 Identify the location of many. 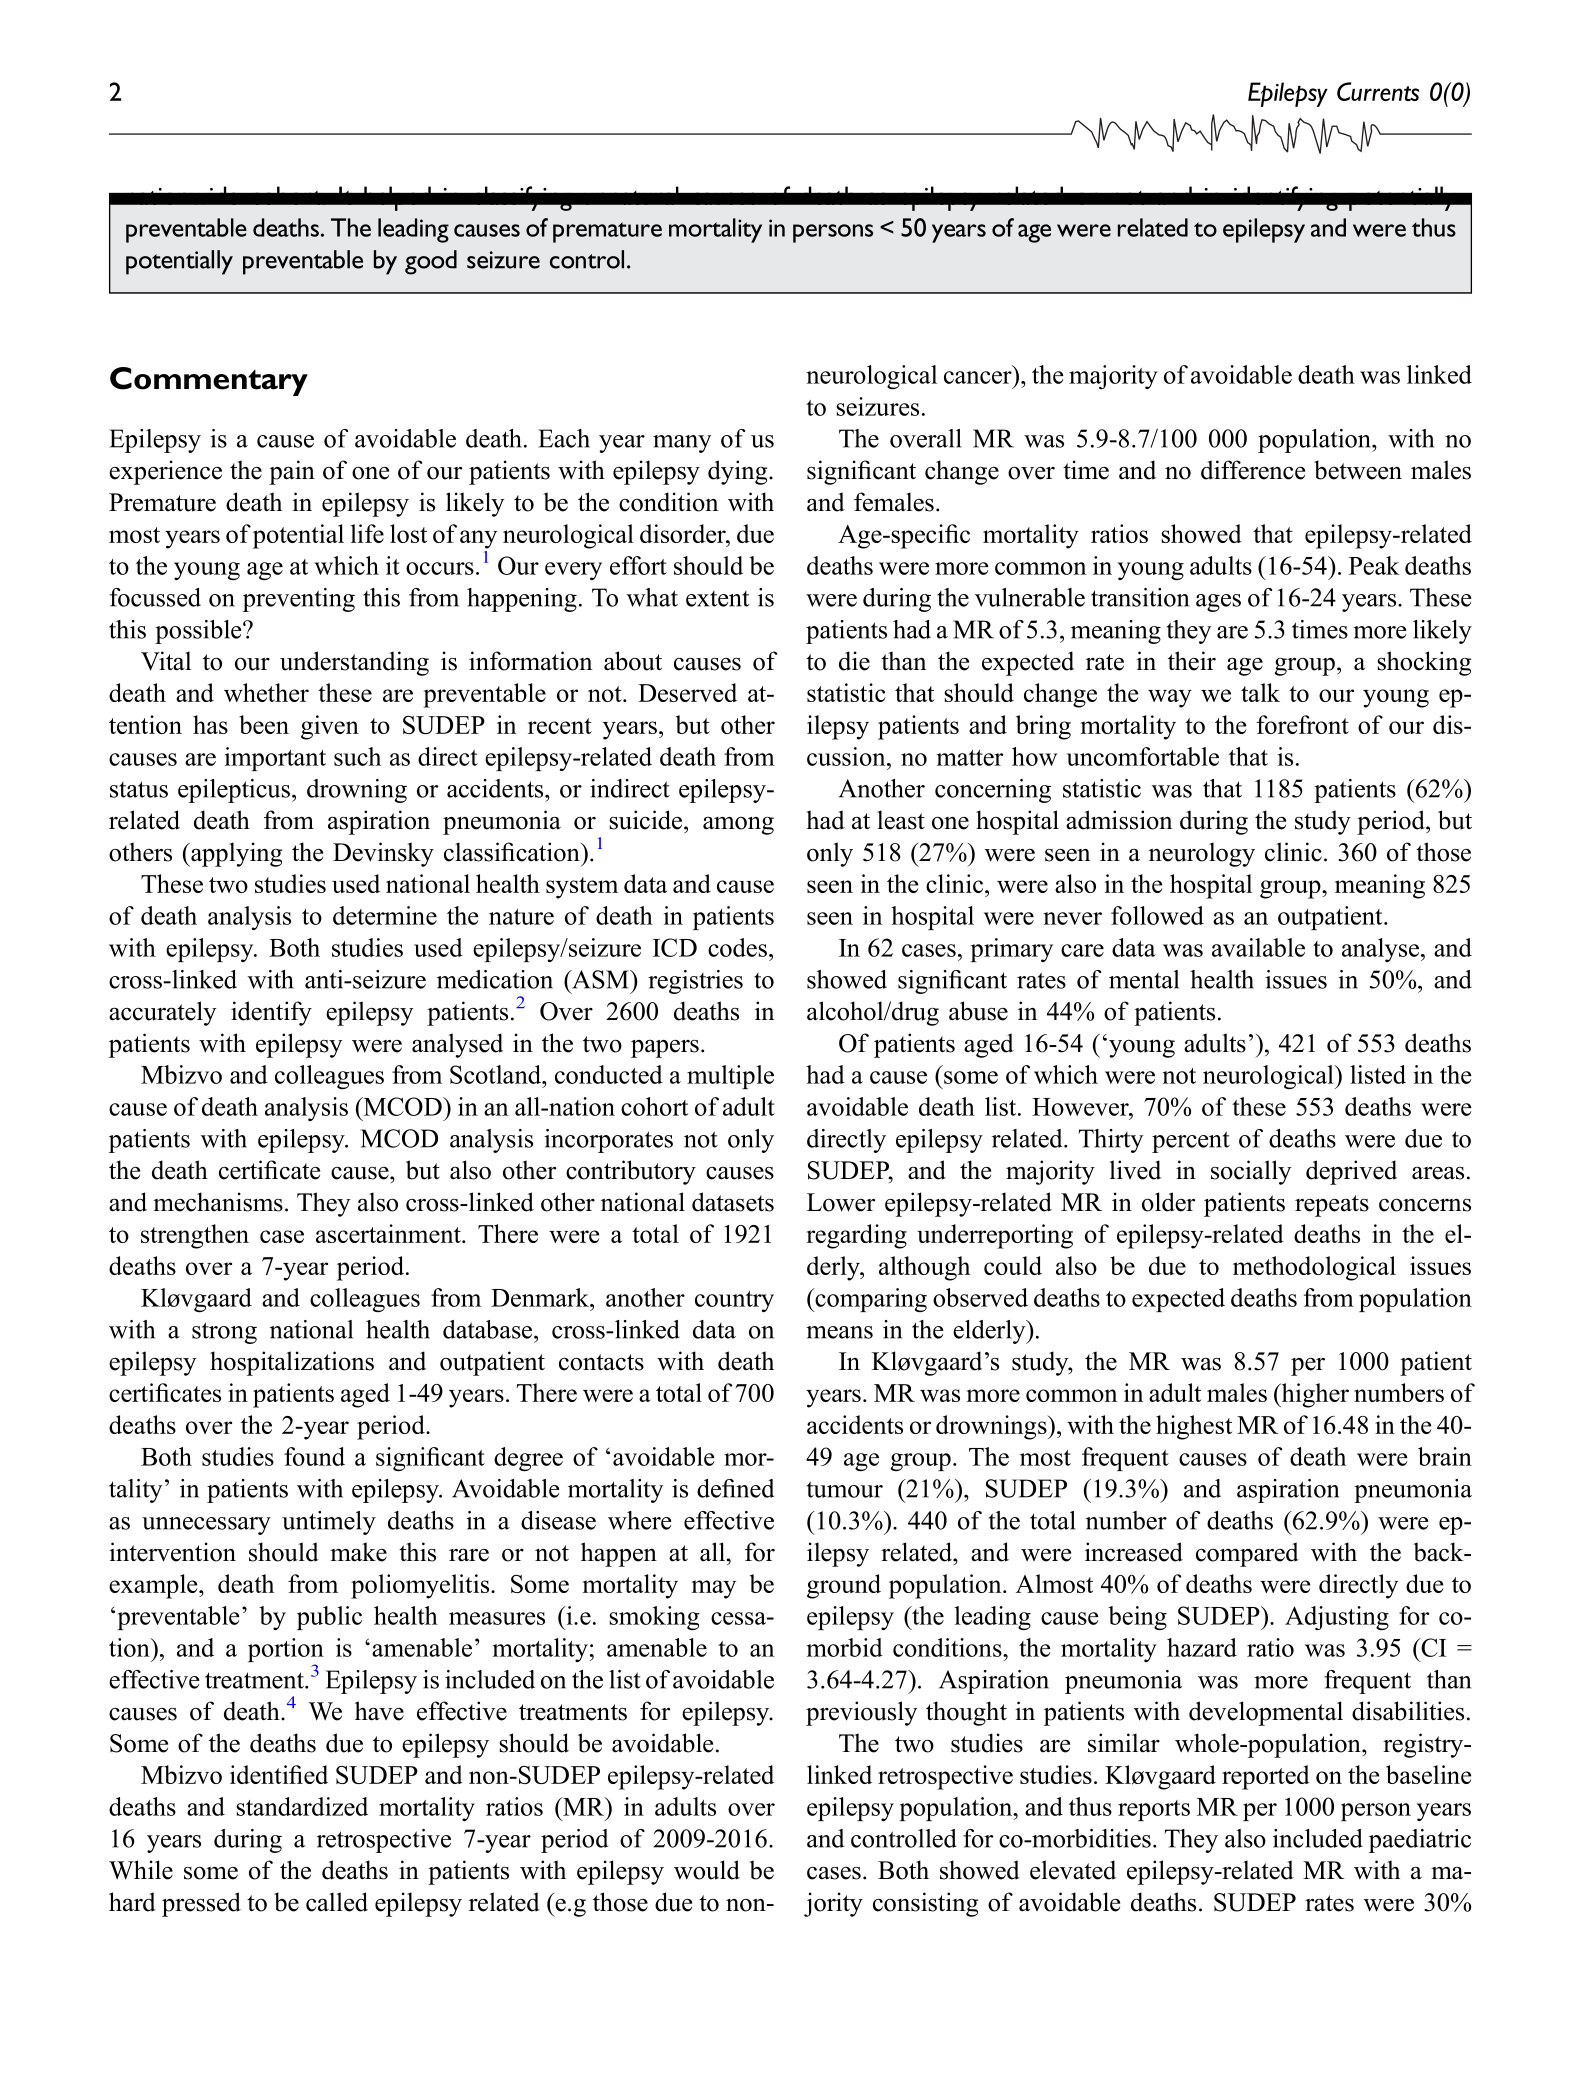
(682, 444).
